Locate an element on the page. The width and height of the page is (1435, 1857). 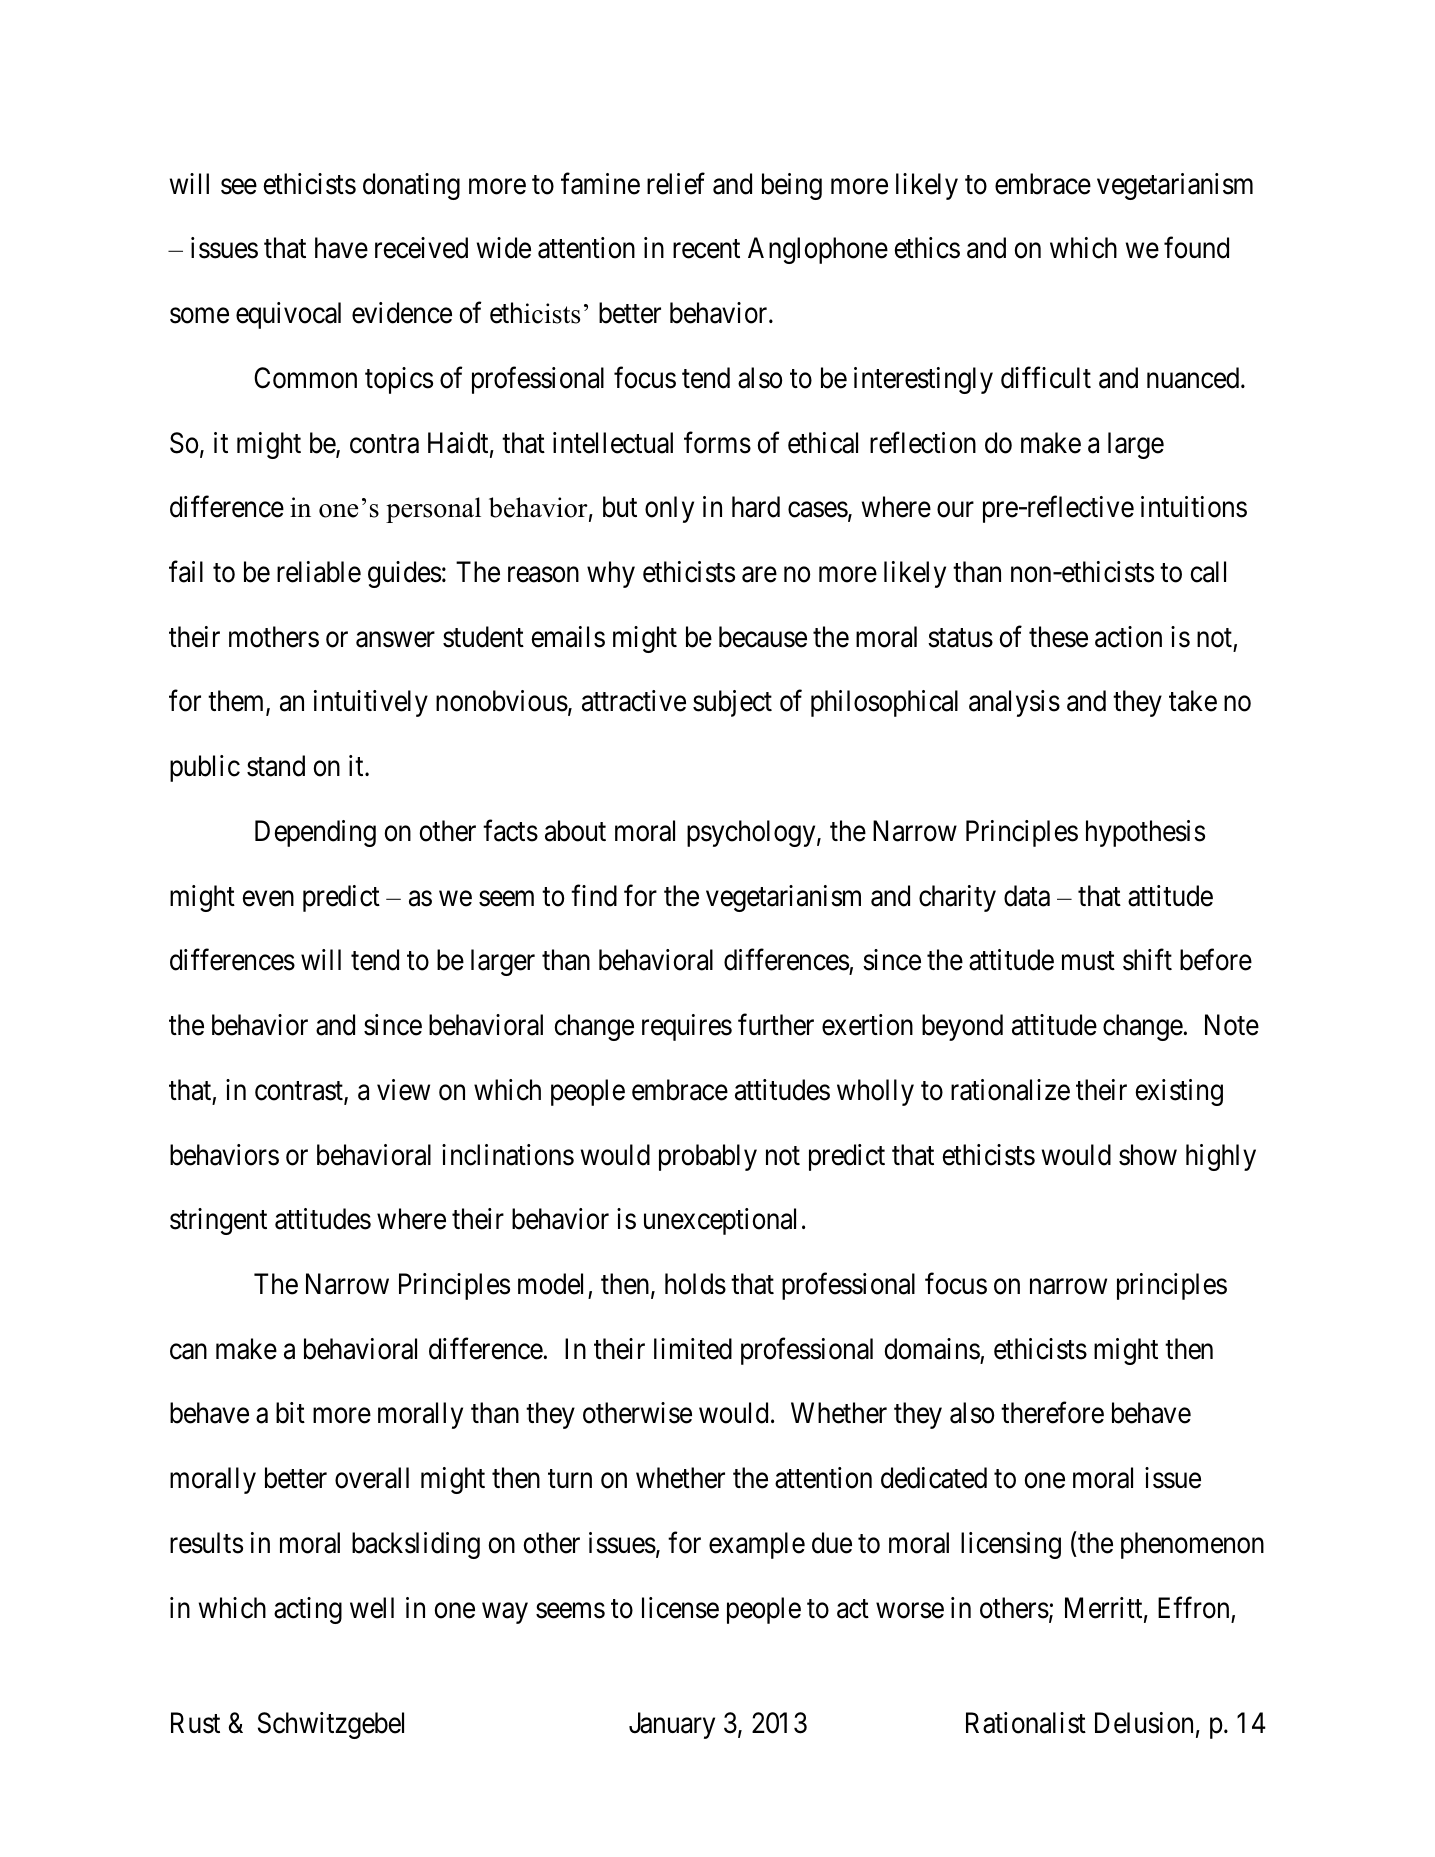
January is located at coordinates (672, 1725).
